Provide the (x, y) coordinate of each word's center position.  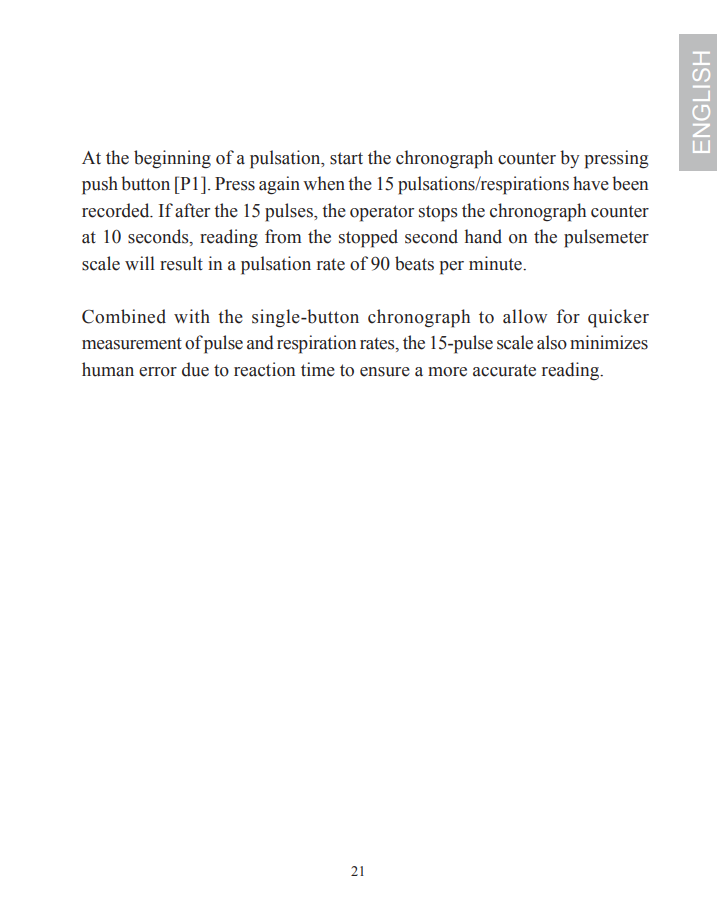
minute (496, 263)
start (346, 158)
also (552, 342)
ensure (385, 372)
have (591, 183)
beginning (172, 159)
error (158, 372)
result (181, 263)
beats (414, 263)
